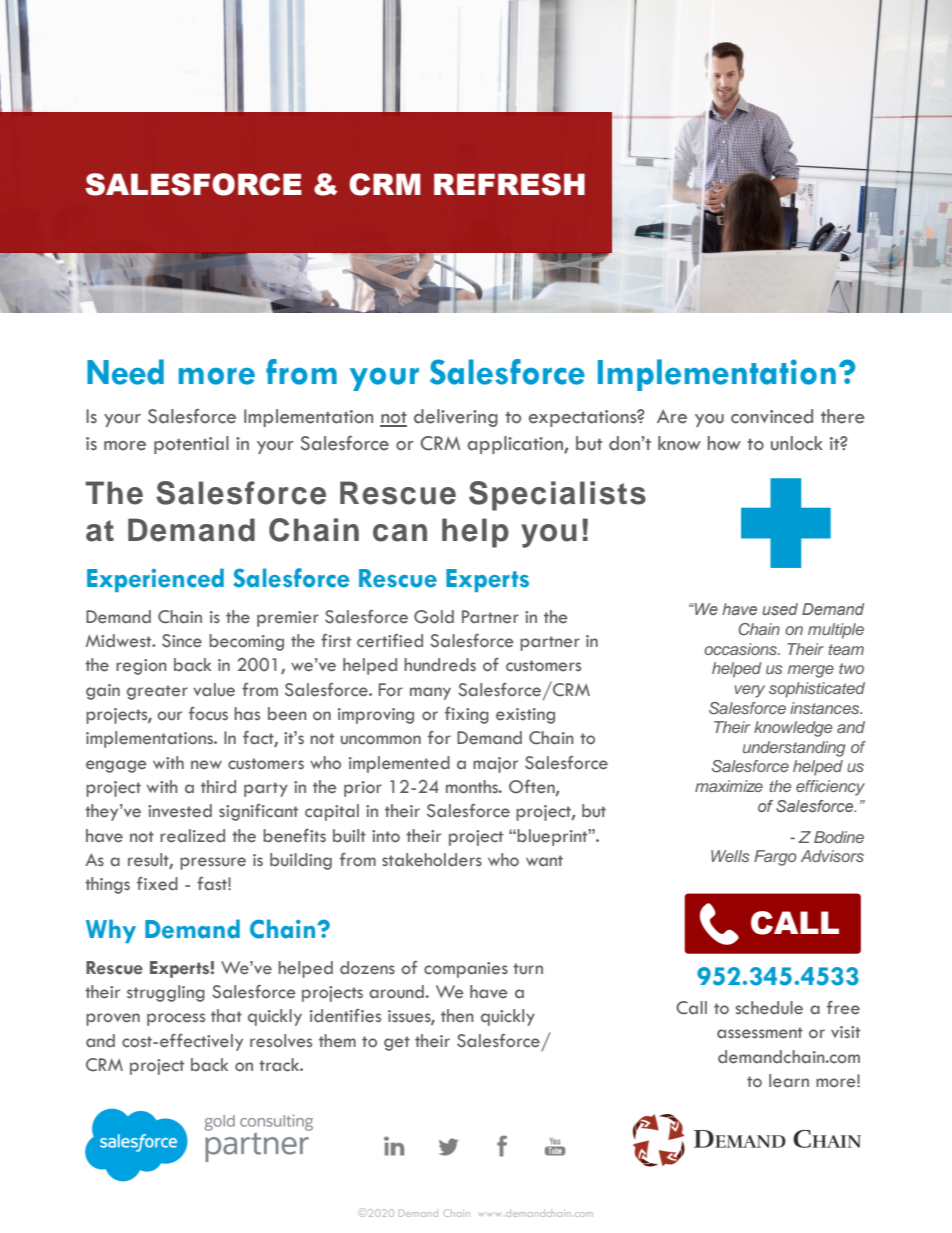  Describe the element at coordinates (772, 416) in the screenshot. I see `convinced` at that location.
